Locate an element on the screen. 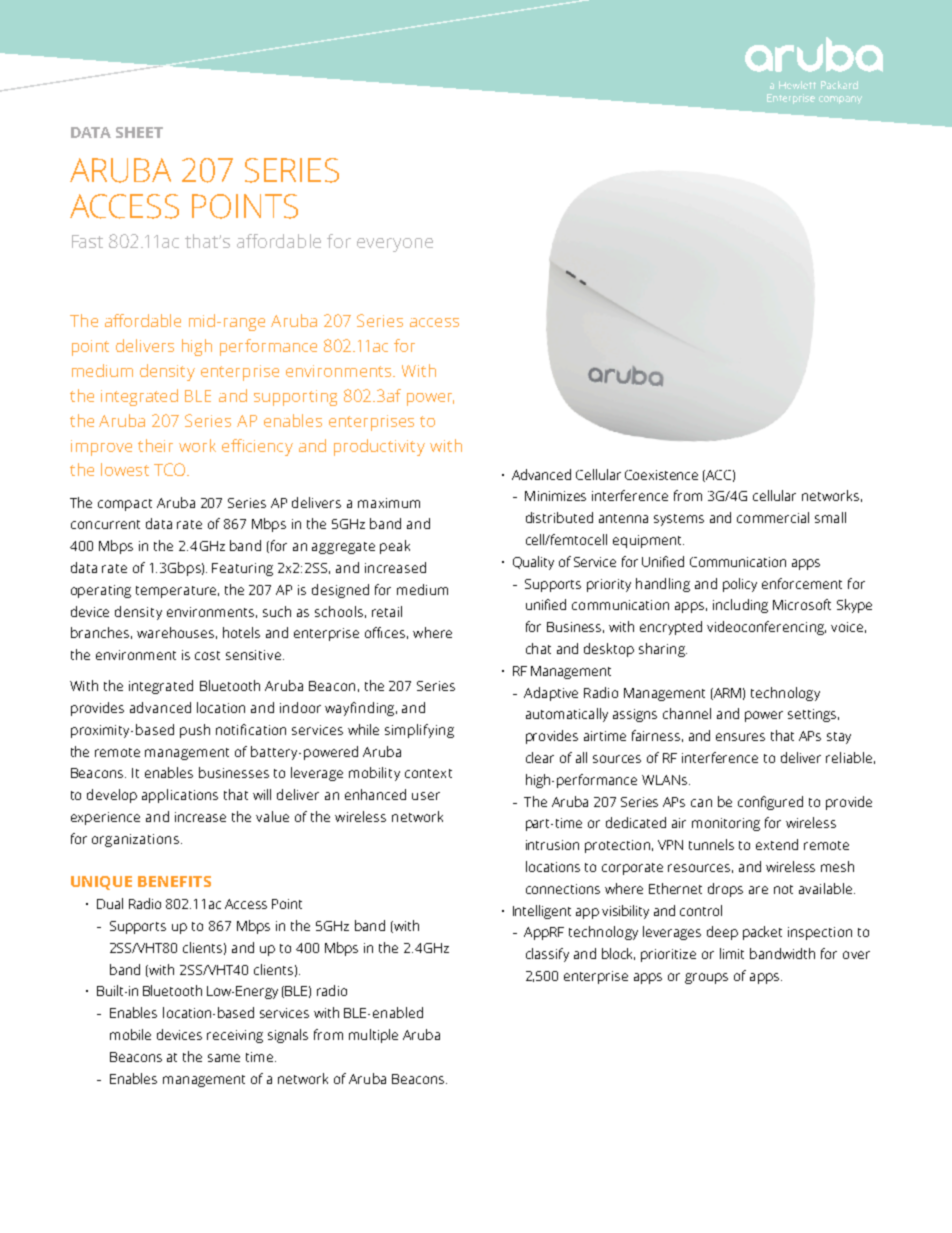  groups is located at coordinates (706, 978).
